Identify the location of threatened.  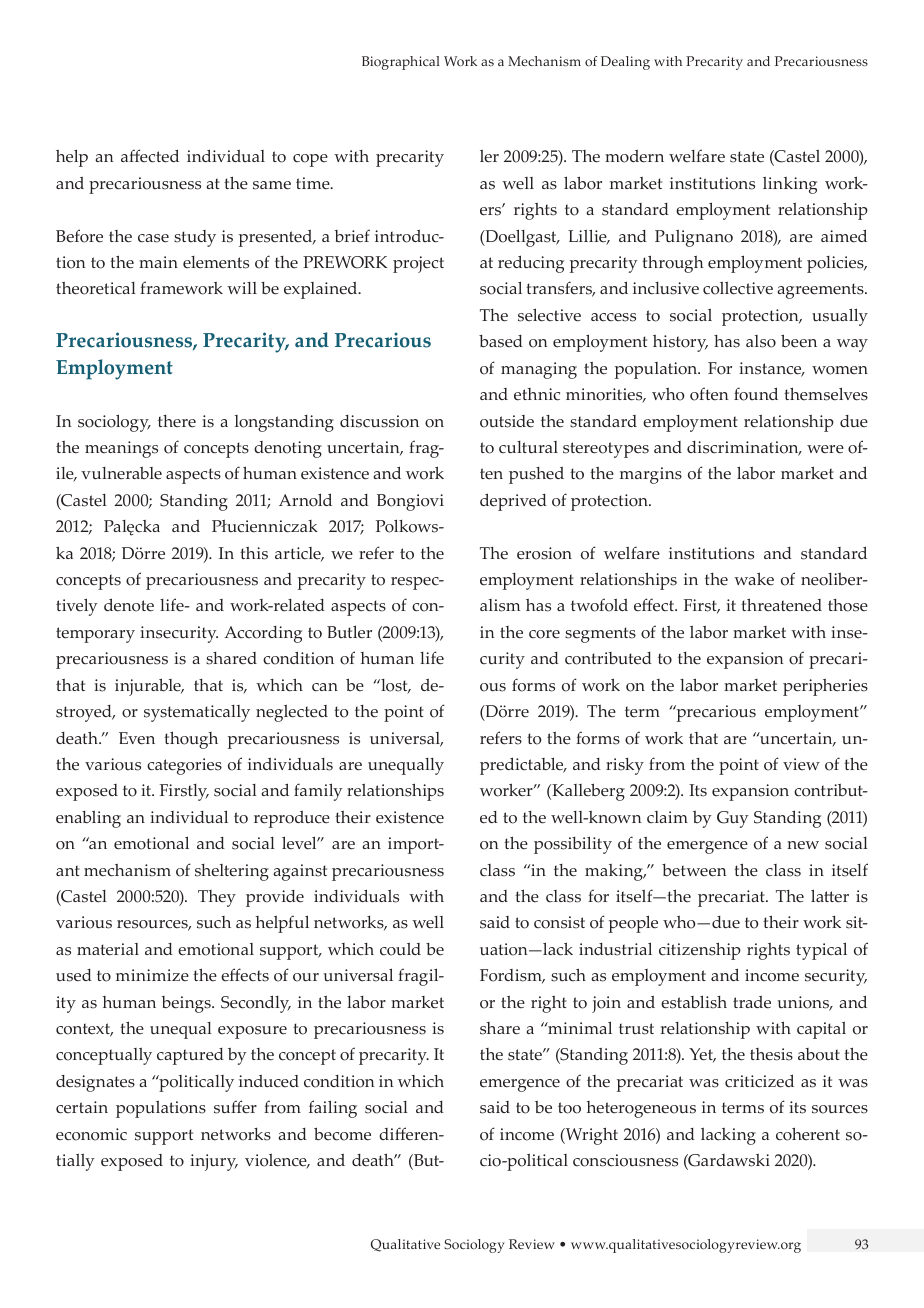
(781, 605).
